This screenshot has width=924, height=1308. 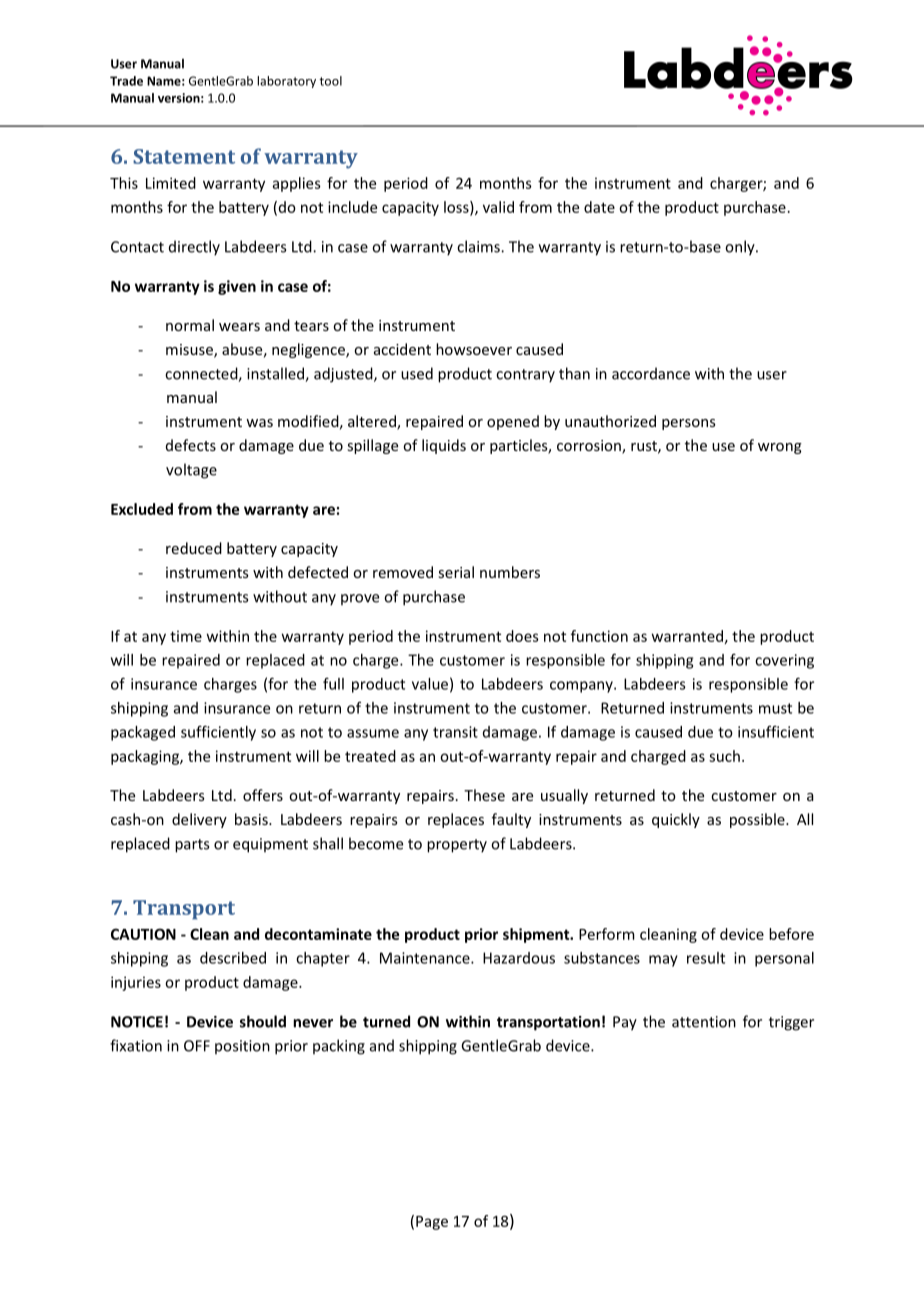 I want to click on replaces, so click(x=456, y=820).
